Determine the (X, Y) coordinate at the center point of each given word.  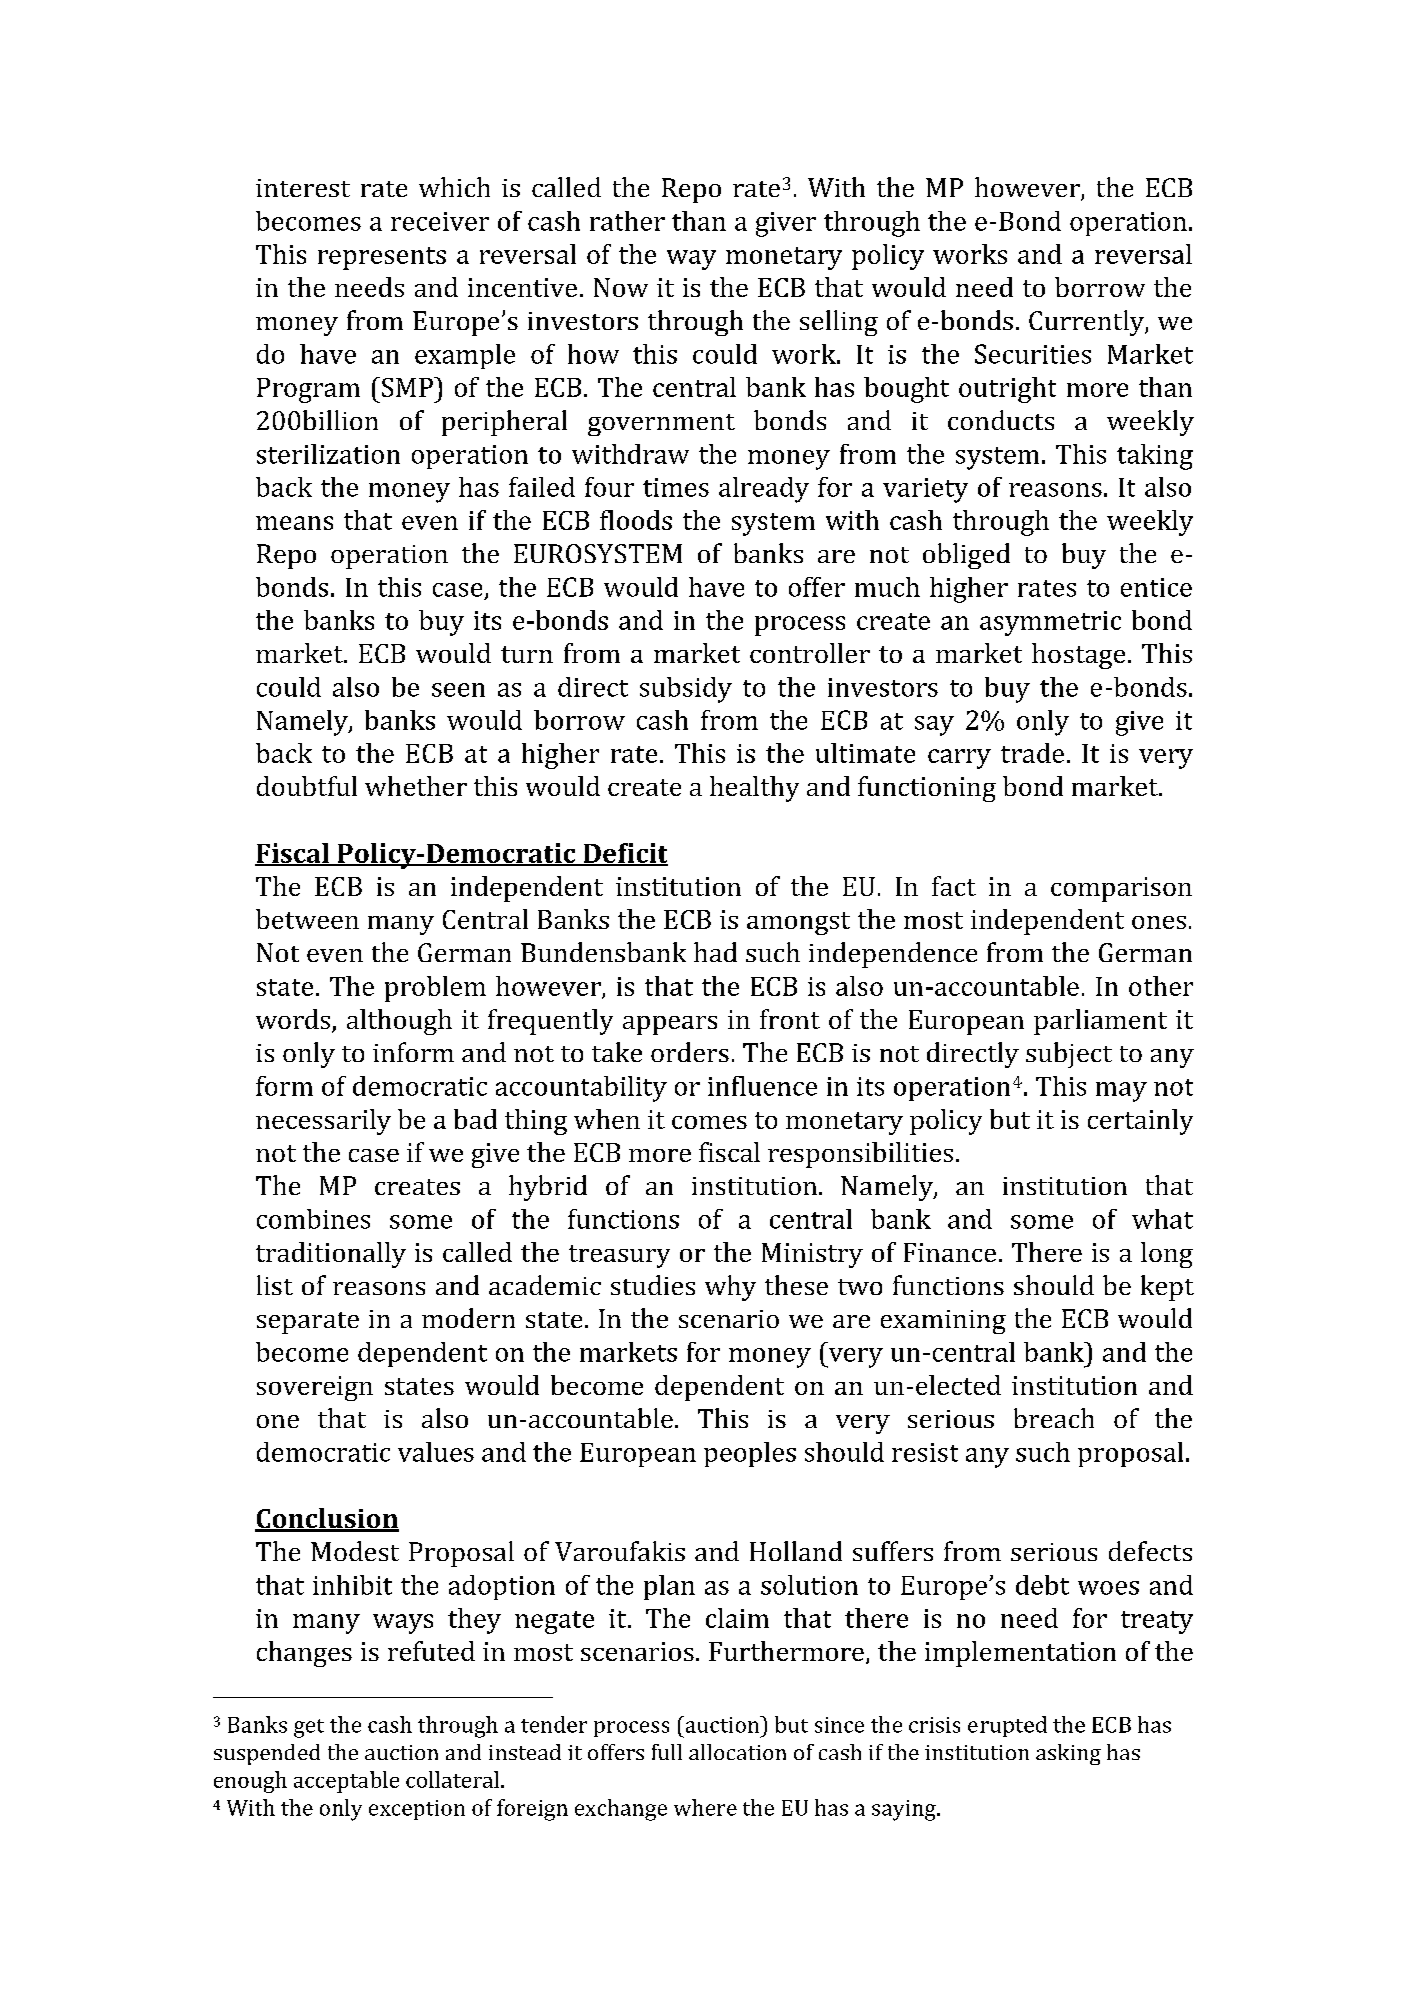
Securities (1033, 354)
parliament (1100, 1022)
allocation (737, 1752)
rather (627, 221)
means (294, 523)
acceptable (346, 1782)
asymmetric (1050, 623)
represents (382, 258)
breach (1054, 1418)
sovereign (315, 1388)
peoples (750, 1454)
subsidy (686, 690)
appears (670, 1025)
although (399, 1022)
